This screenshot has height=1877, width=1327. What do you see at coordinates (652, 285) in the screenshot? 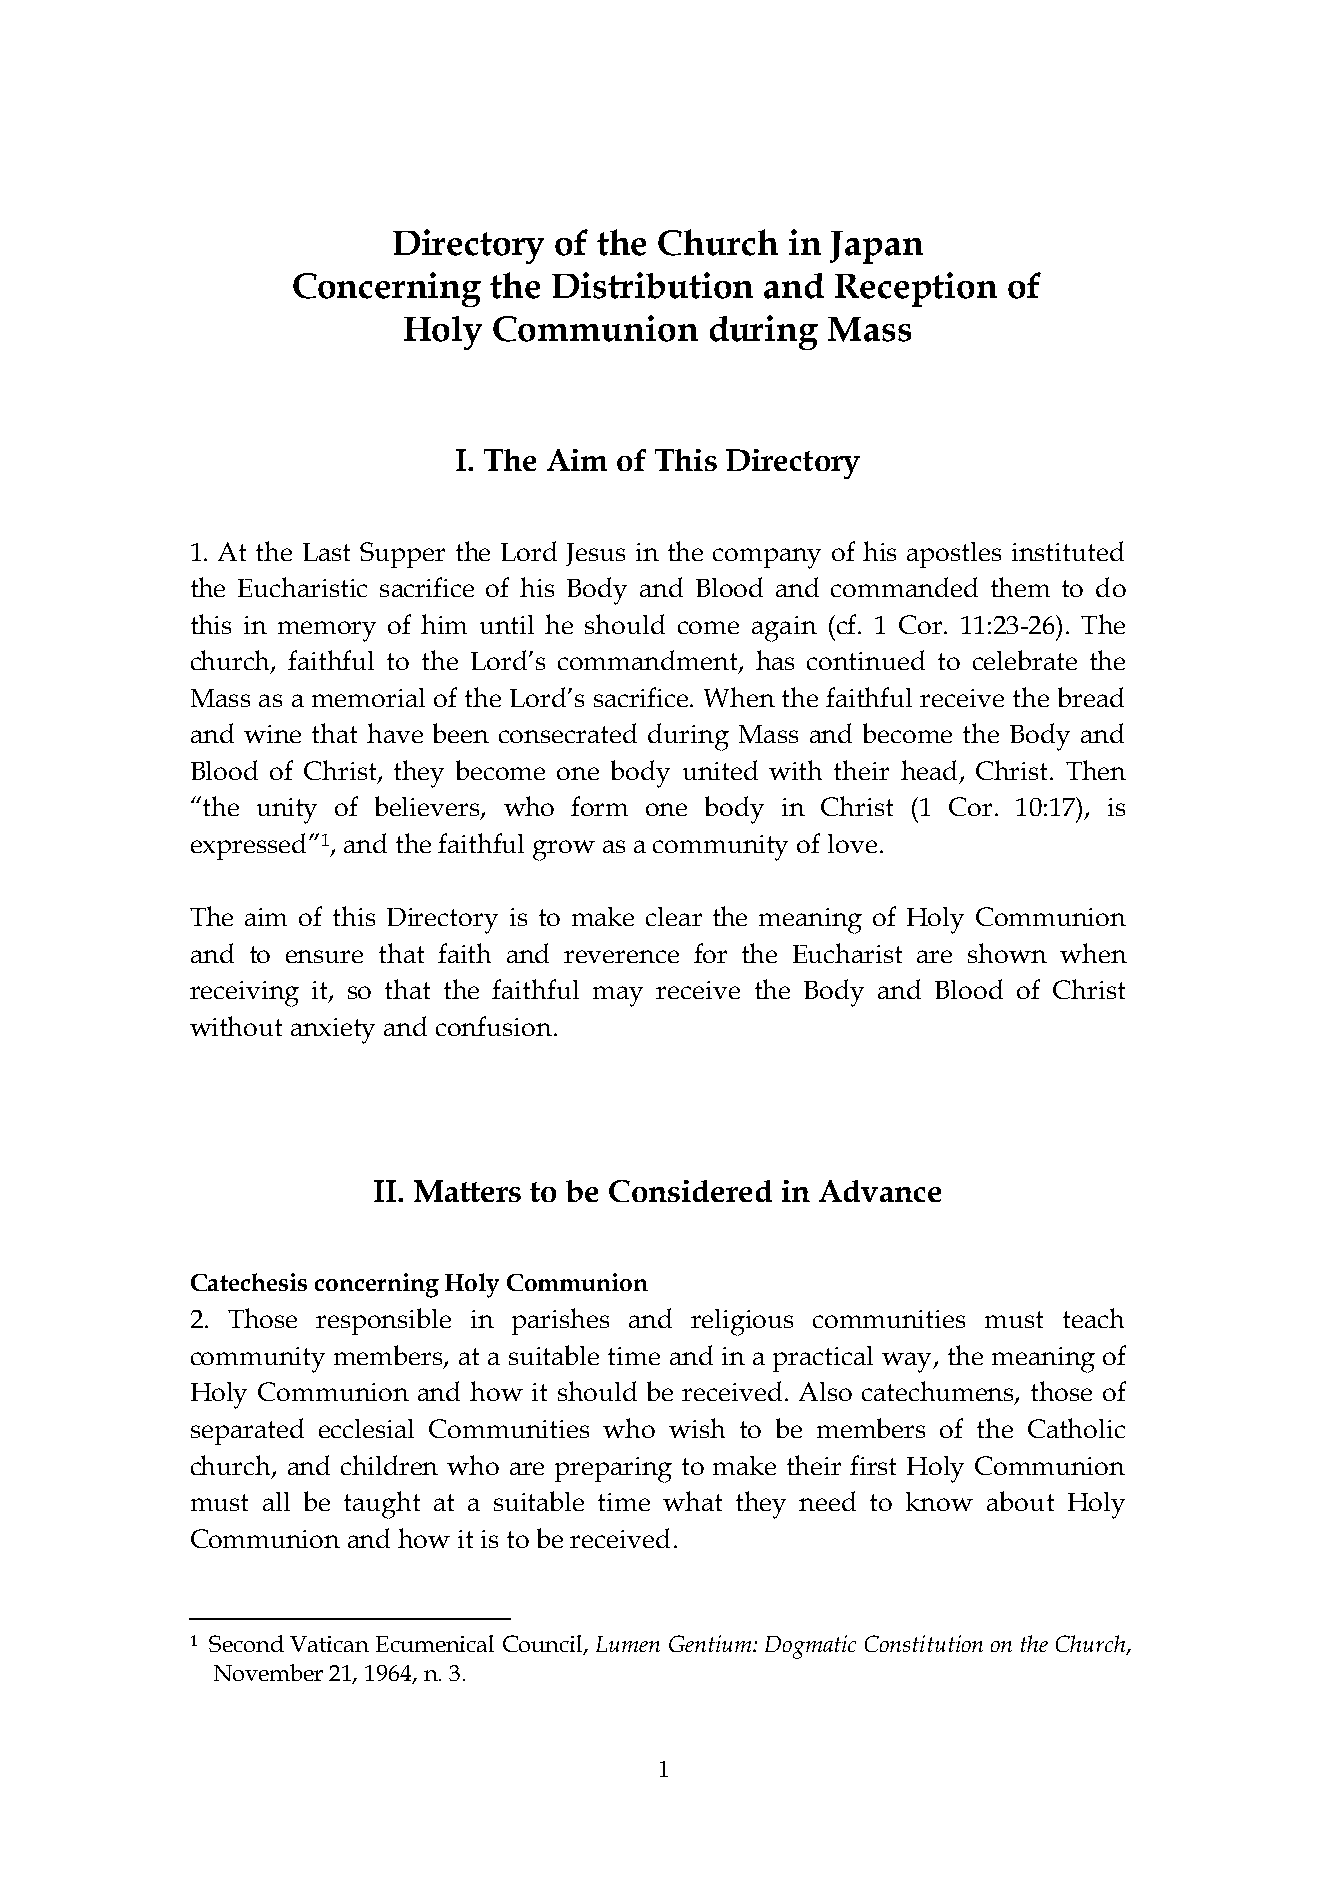
I see `Distribution` at bounding box center [652, 285].
